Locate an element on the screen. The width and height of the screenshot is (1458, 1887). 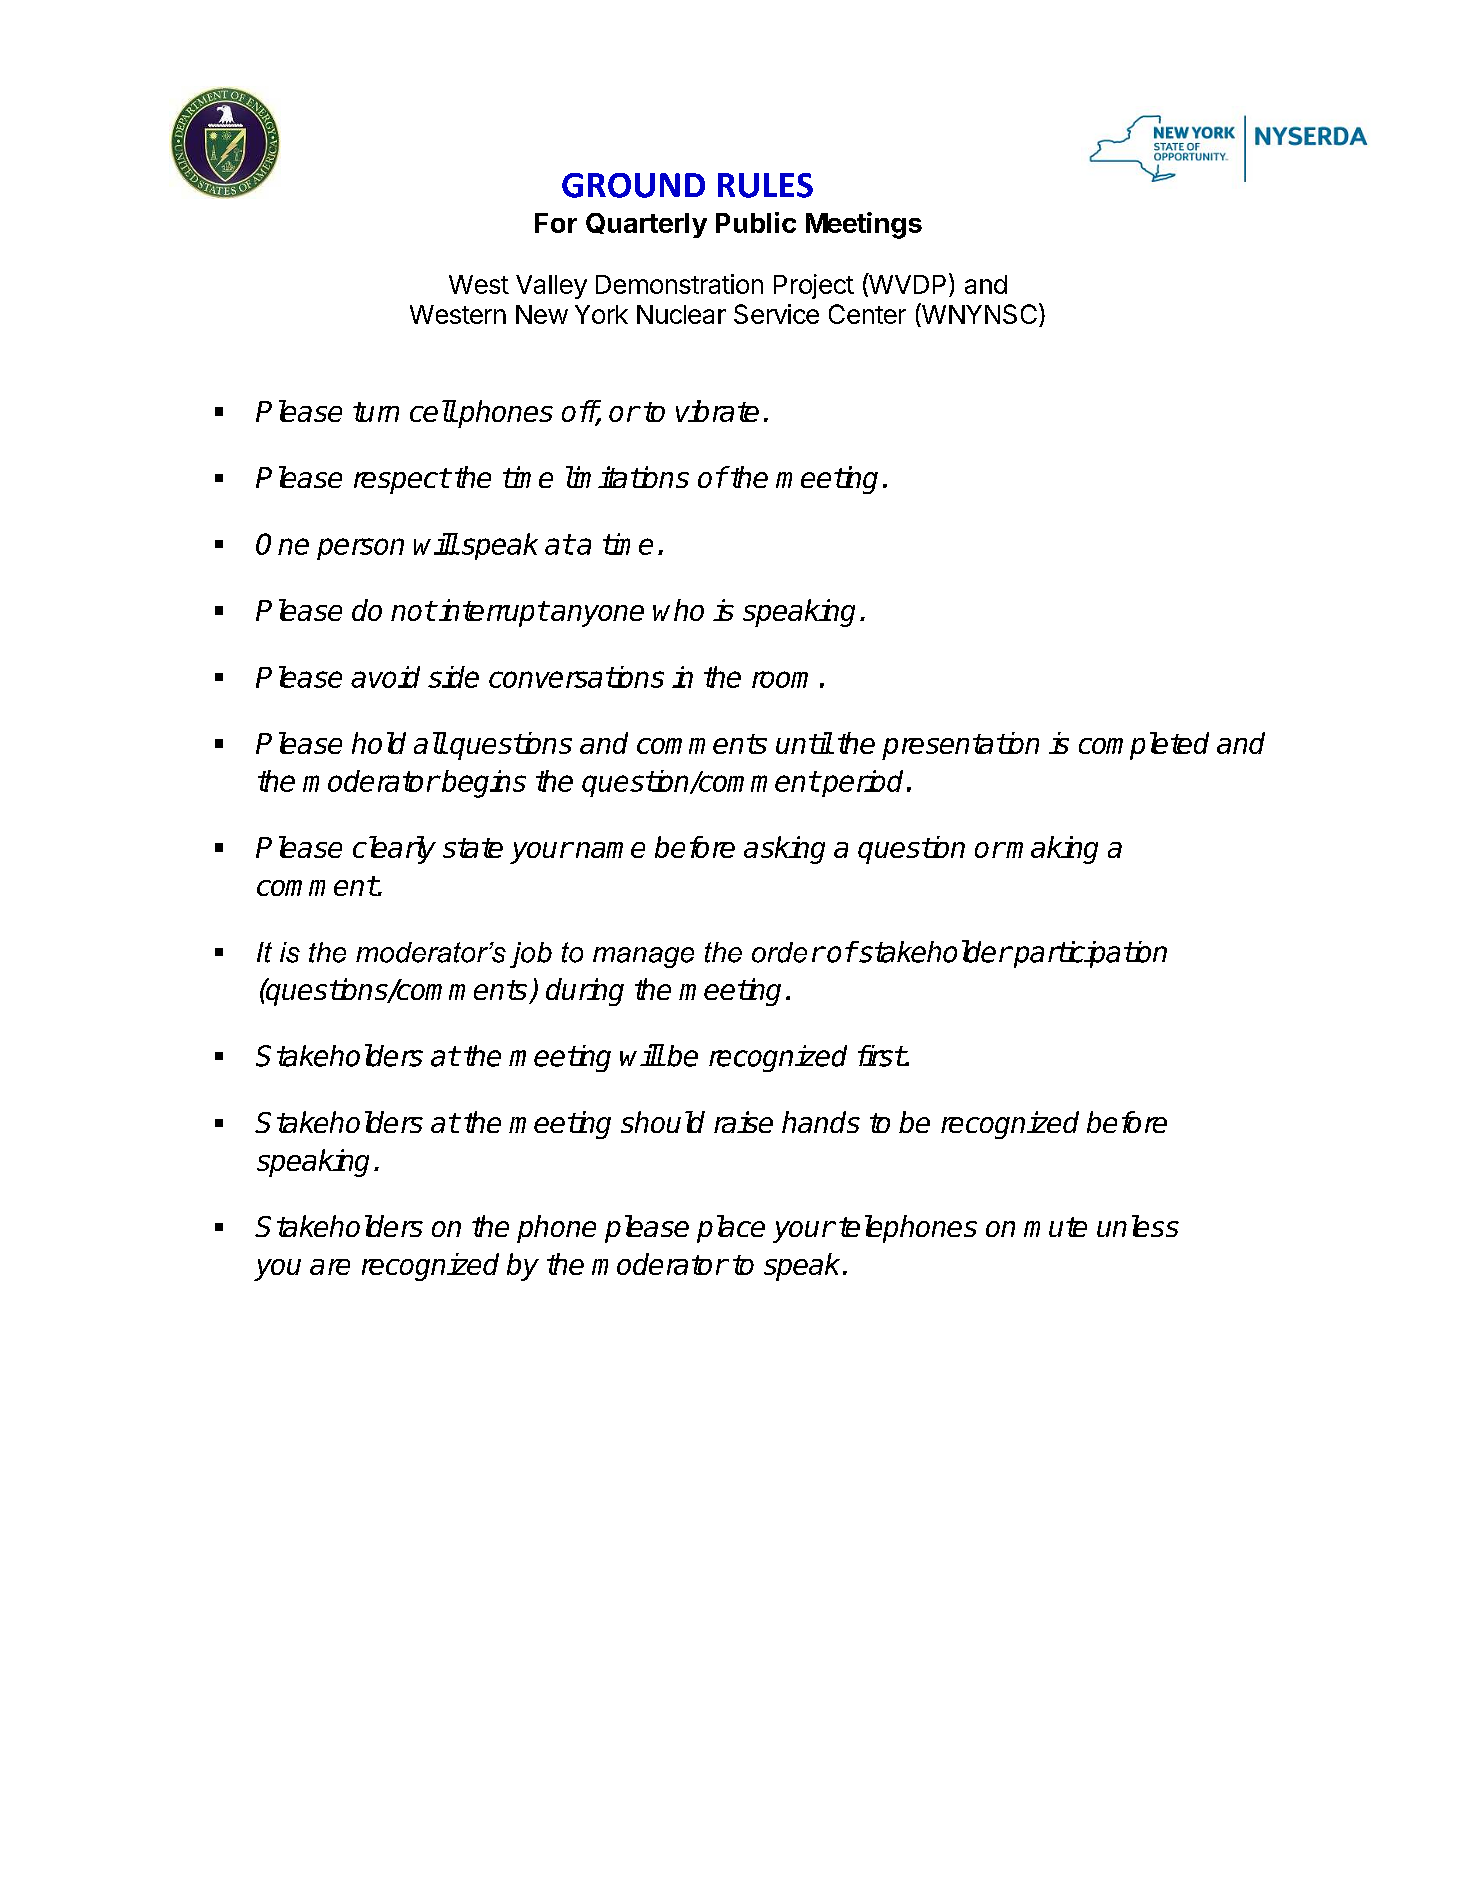
Valley is located at coordinates (551, 287).
